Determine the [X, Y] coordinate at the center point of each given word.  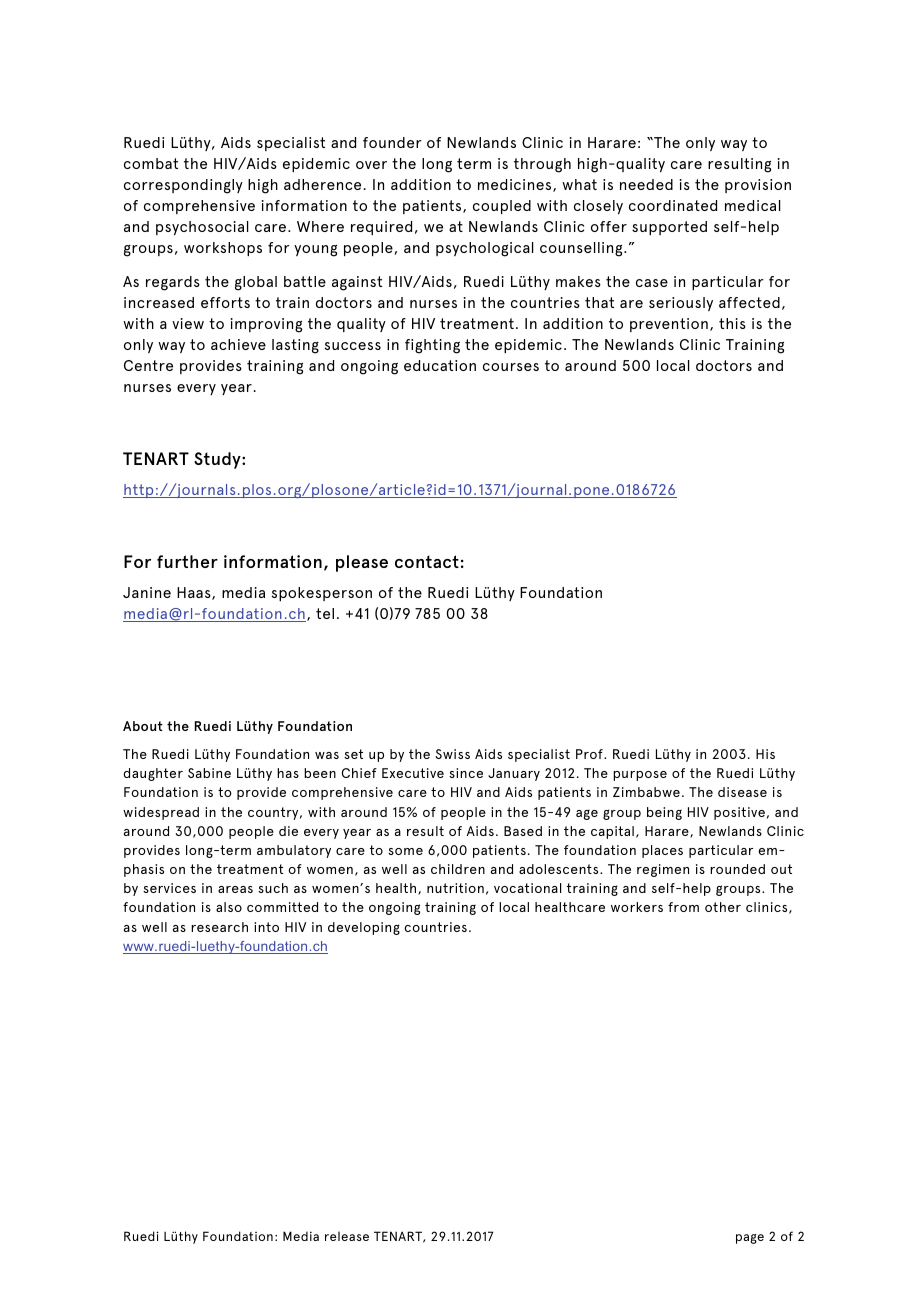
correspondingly [183, 186]
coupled [502, 207]
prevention [669, 325]
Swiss [452, 754]
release [347, 1236]
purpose [640, 776]
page [750, 1239]
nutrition [455, 888]
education [440, 365]
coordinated [673, 205]
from [683, 907]
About [143, 726]
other [723, 907]
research [219, 927]
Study [218, 460]
